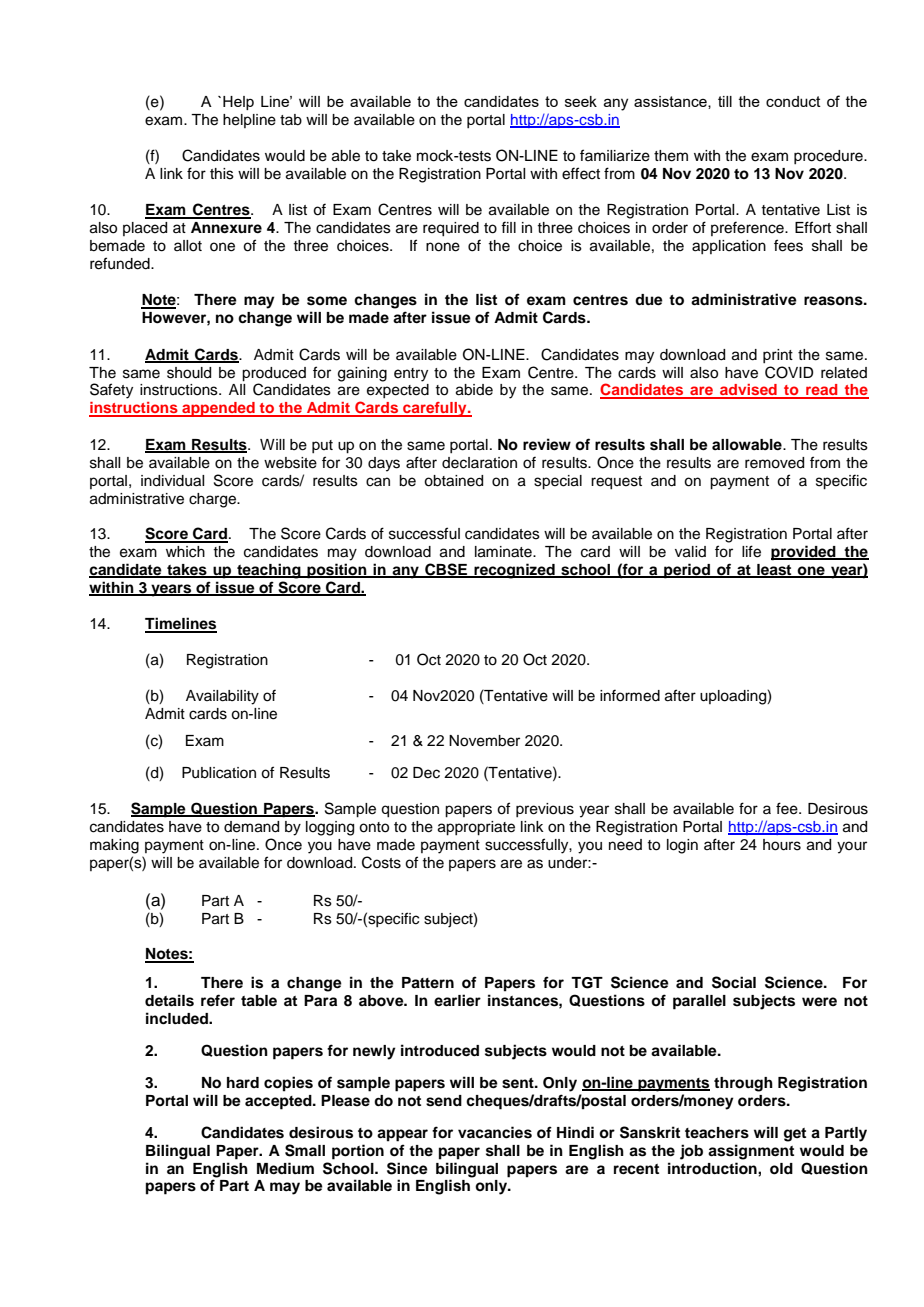  What do you see at coordinates (504, 552) in the page?
I see `laminate` at bounding box center [504, 552].
